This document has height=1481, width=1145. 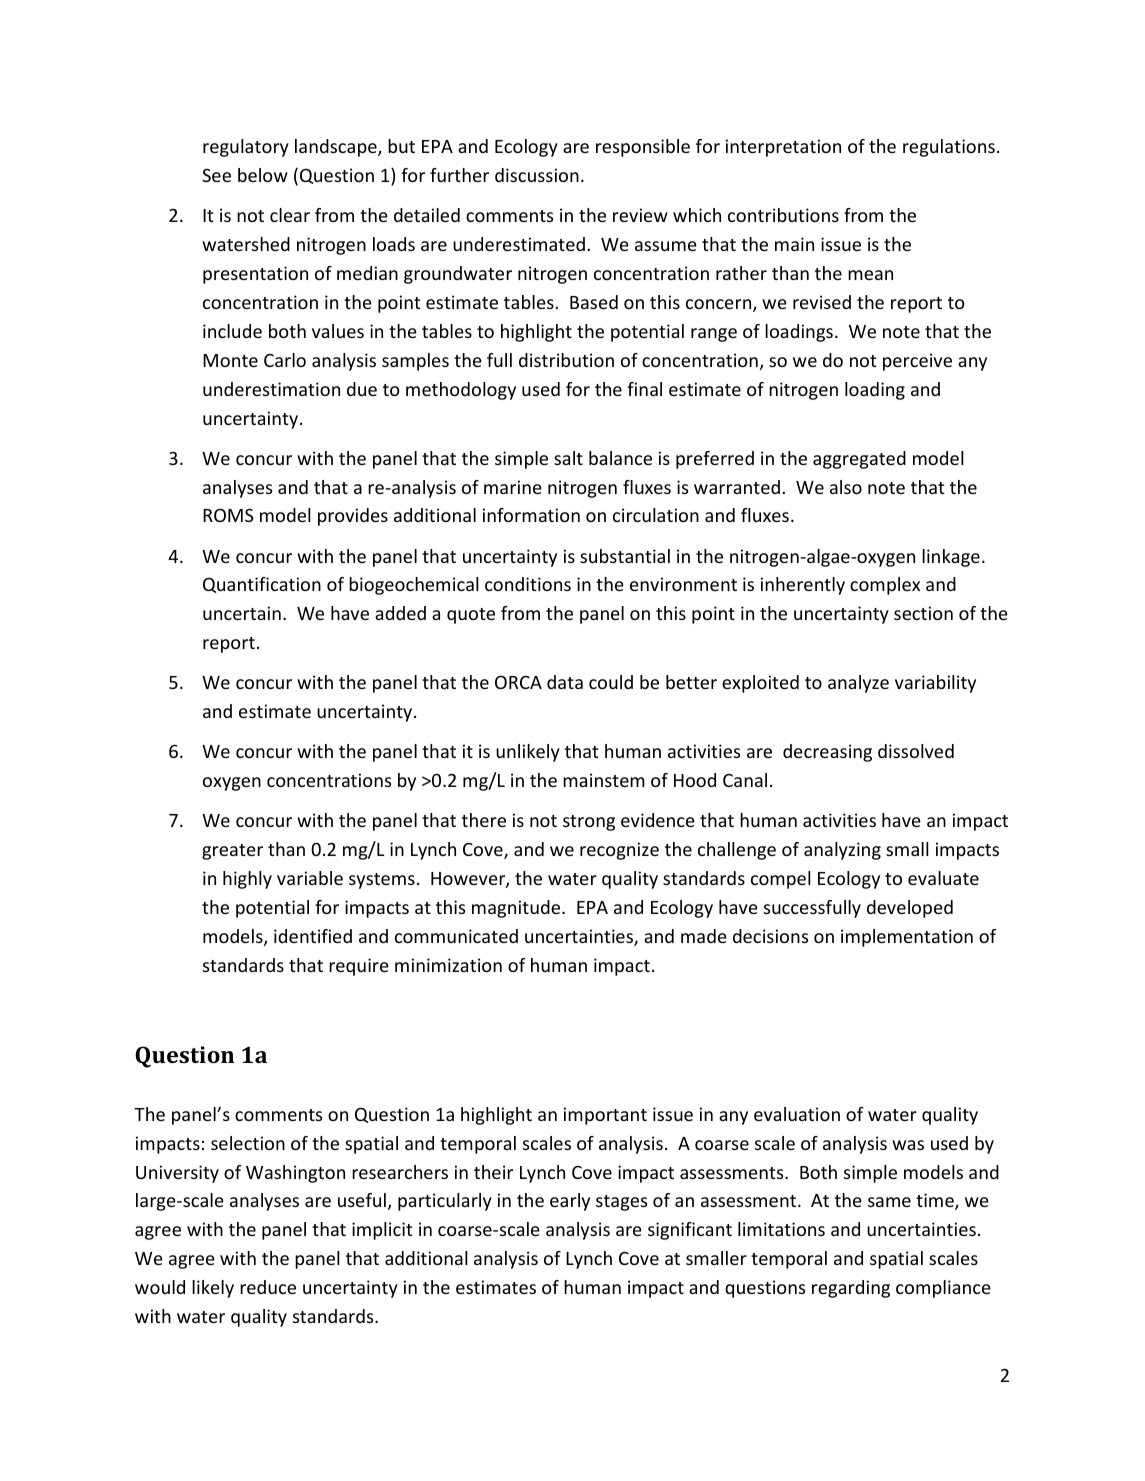 What do you see at coordinates (268, 1287) in the document?
I see `reduce` at bounding box center [268, 1287].
